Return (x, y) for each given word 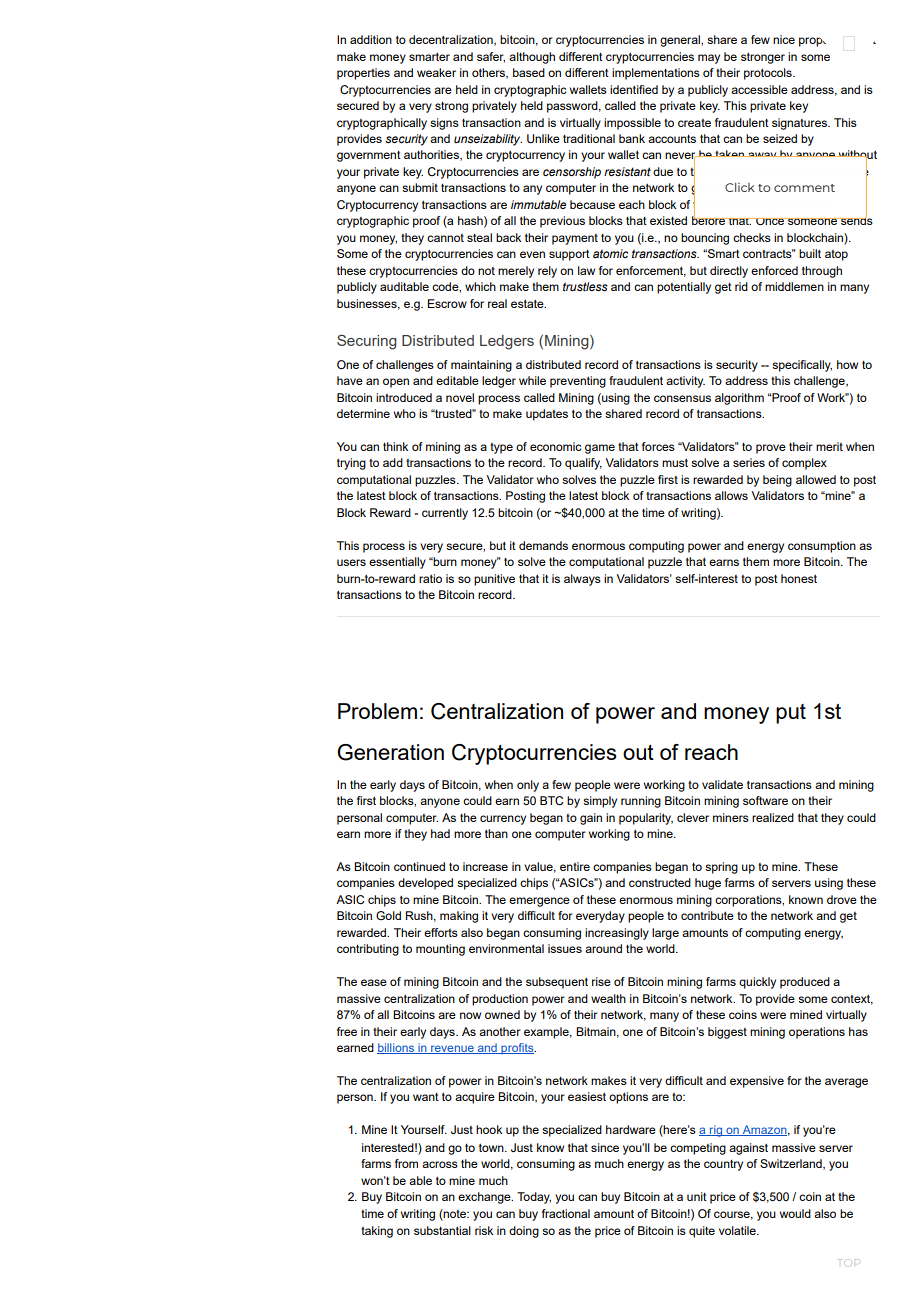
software (765, 800)
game (600, 449)
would (795, 1213)
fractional (566, 1213)
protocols (769, 74)
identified (634, 89)
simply (600, 802)
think (395, 446)
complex (804, 464)
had (440, 833)
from (406, 1163)
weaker (436, 72)
